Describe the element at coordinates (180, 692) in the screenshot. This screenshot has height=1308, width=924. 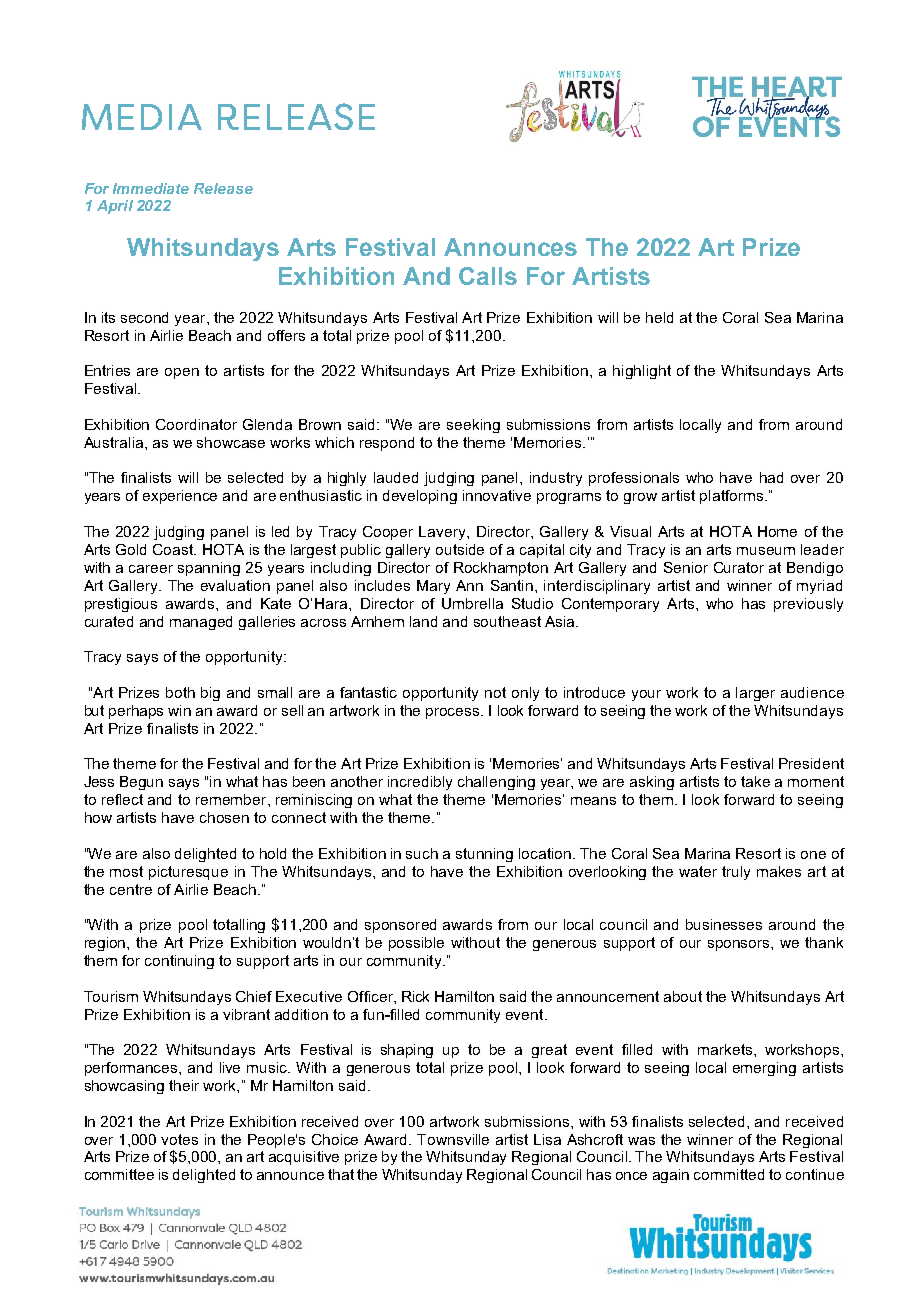
I see `both` at that location.
